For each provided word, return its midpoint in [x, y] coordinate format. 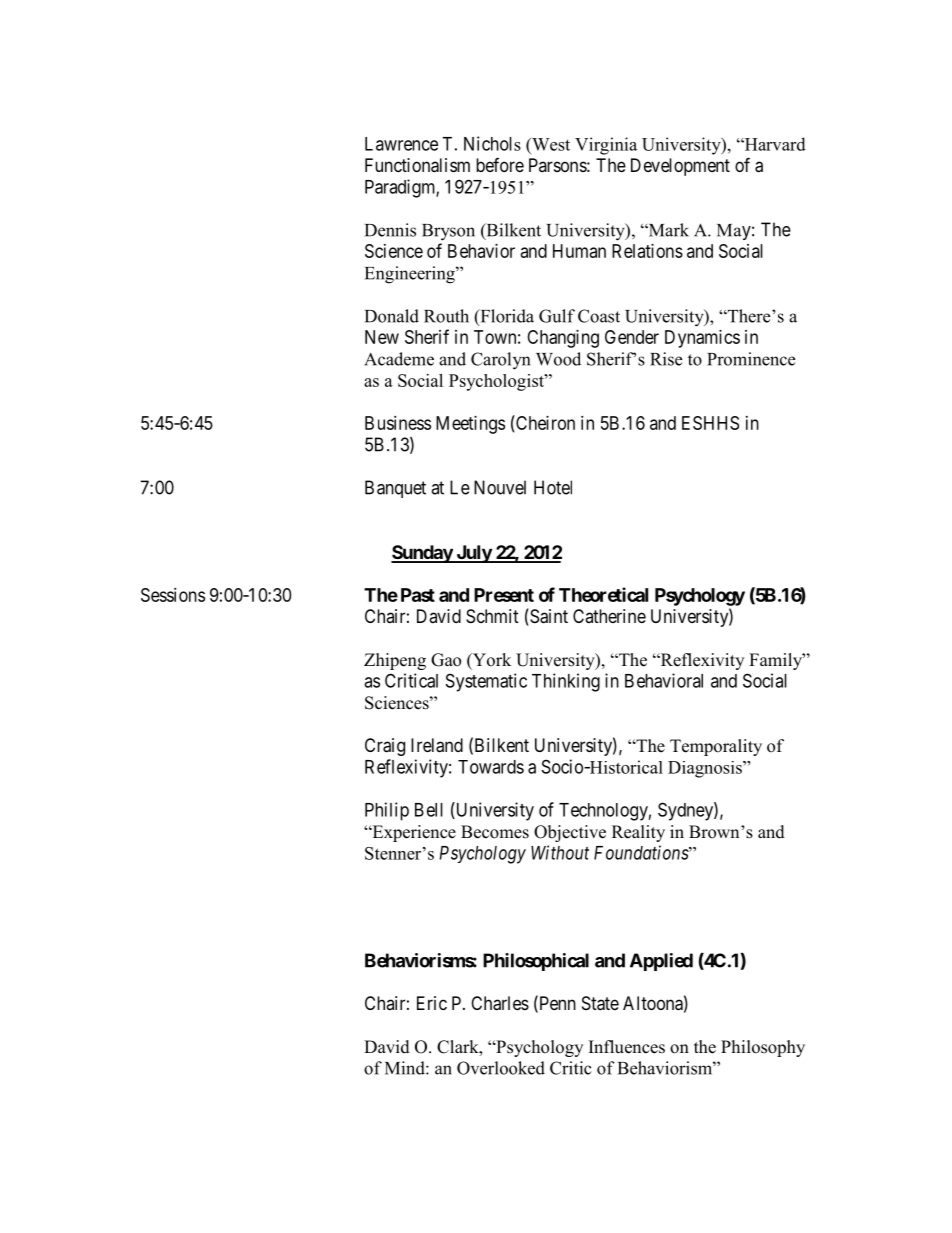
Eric [432, 1003]
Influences [627, 1047]
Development [680, 167]
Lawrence [401, 144]
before [500, 165]
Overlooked [501, 1068]
